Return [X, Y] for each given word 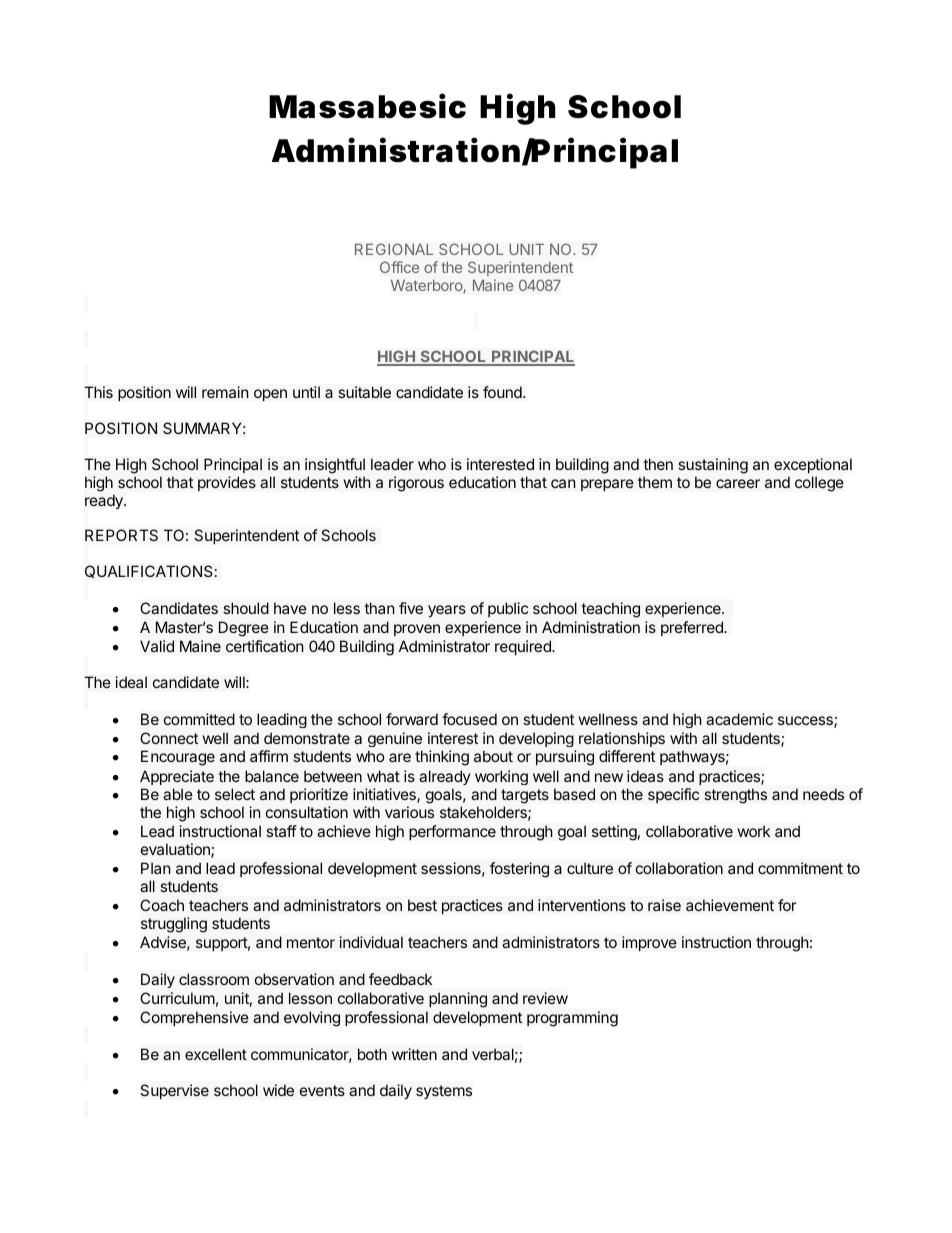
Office [399, 267]
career [738, 483]
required [524, 647]
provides [227, 483]
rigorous [416, 484]
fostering [519, 870]
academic [739, 719]
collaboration [679, 868]
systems [444, 1092]
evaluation [176, 850]
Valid [157, 646]
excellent [216, 1054]
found [503, 392]
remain [225, 392]
